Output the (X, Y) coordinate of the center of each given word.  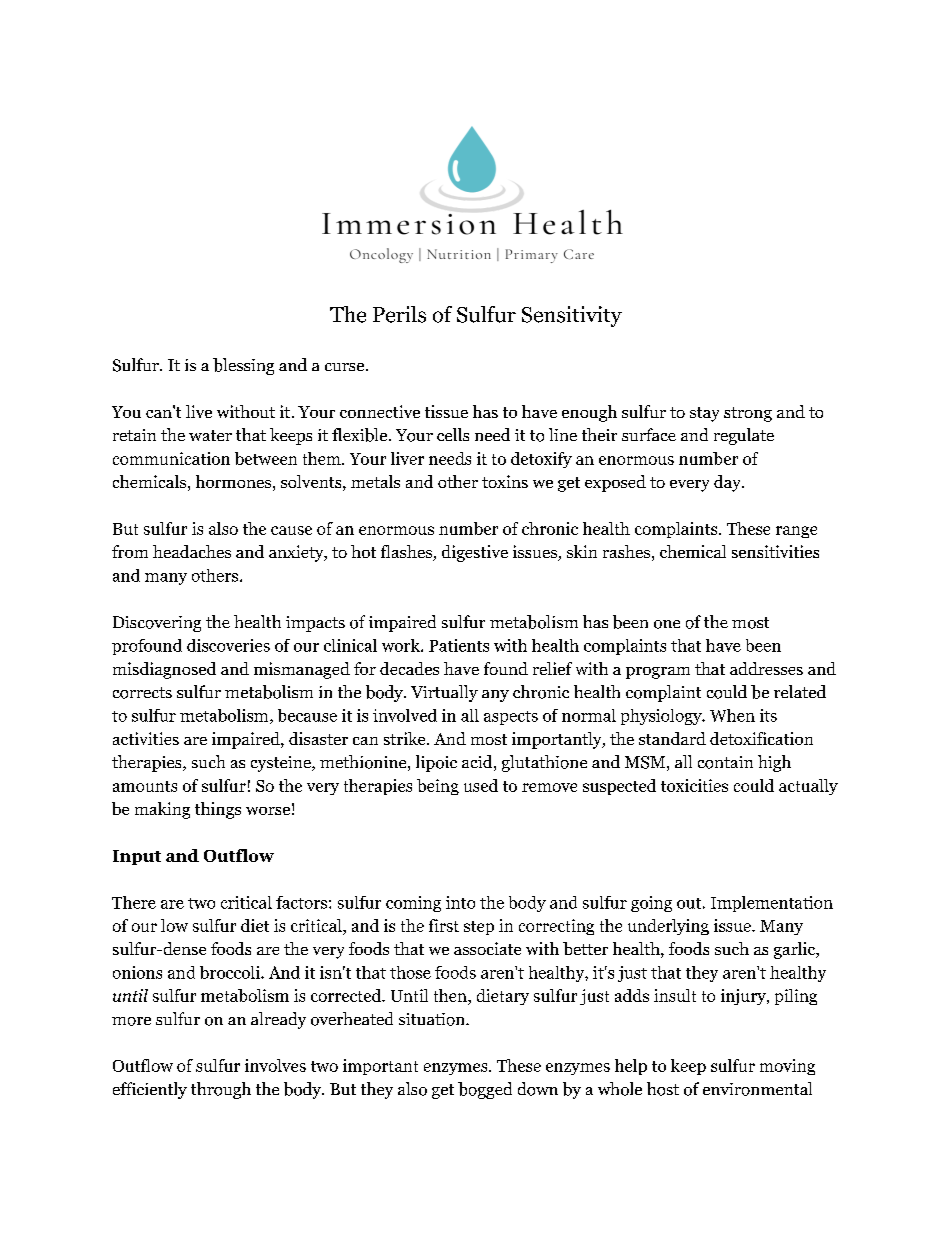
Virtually (444, 693)
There (134, 902)
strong (748, 414)
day (728, 483)
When (732, 715)
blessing (243, 366)
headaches (192, 551)
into (460, 902)
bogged (485, 1090)
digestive (475, 553)
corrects (142, 693)
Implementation (772, 904)
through (221, 1090)
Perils (399, 314)
